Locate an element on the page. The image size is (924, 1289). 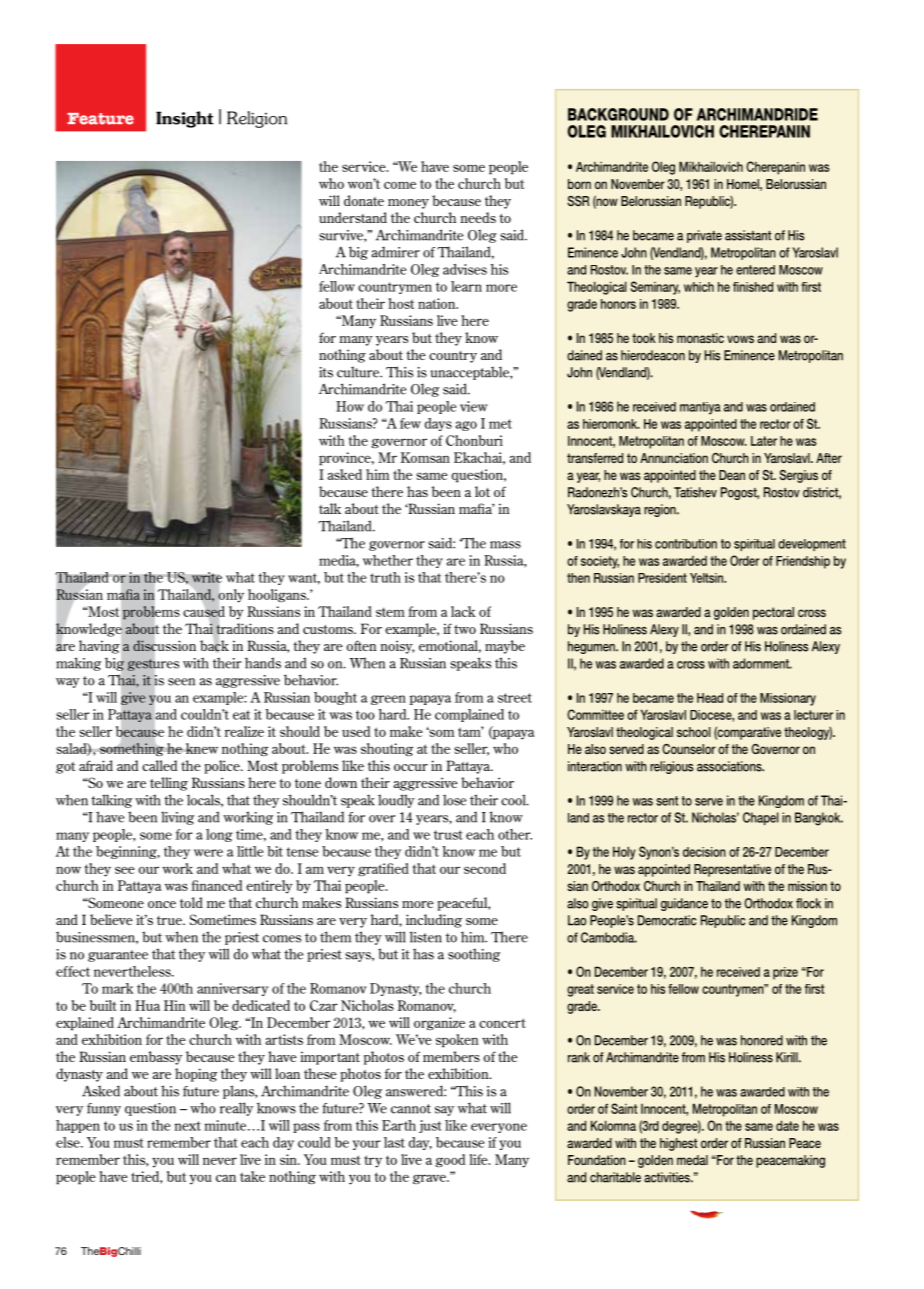
Dean is located at coordinates (732, 475).
